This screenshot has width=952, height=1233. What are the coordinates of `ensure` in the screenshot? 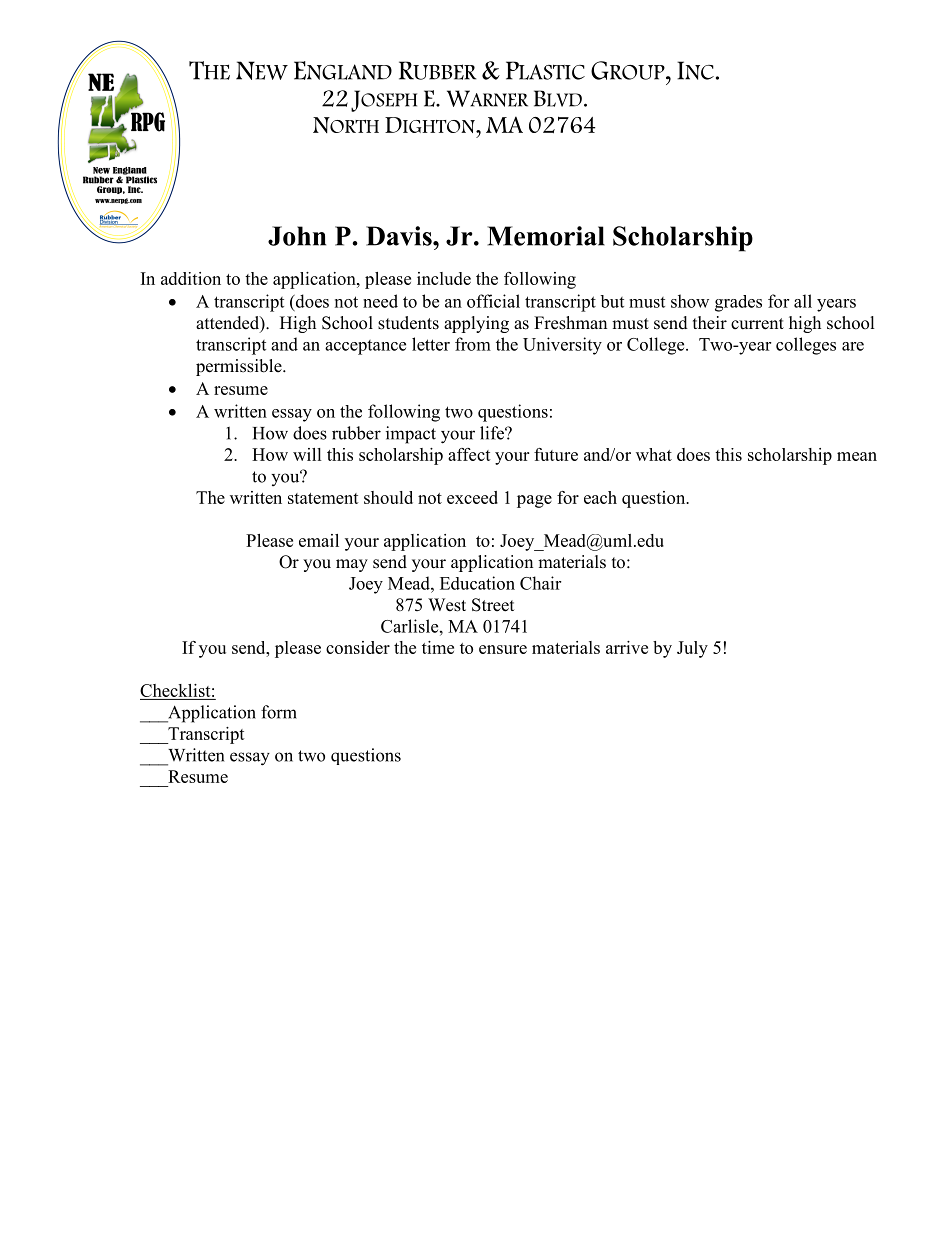 It's located at (503, 649).
